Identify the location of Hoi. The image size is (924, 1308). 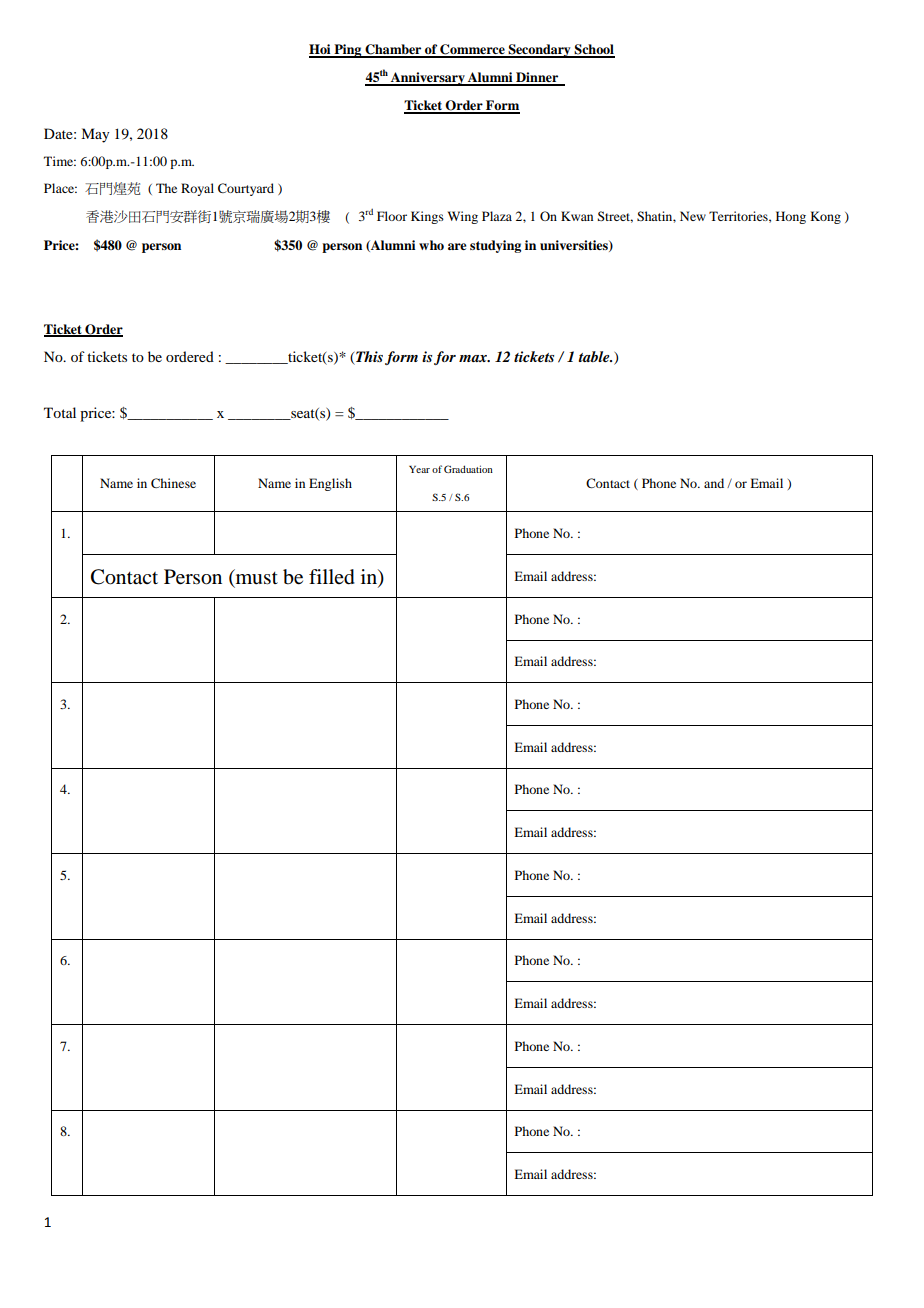
(321, 50).
